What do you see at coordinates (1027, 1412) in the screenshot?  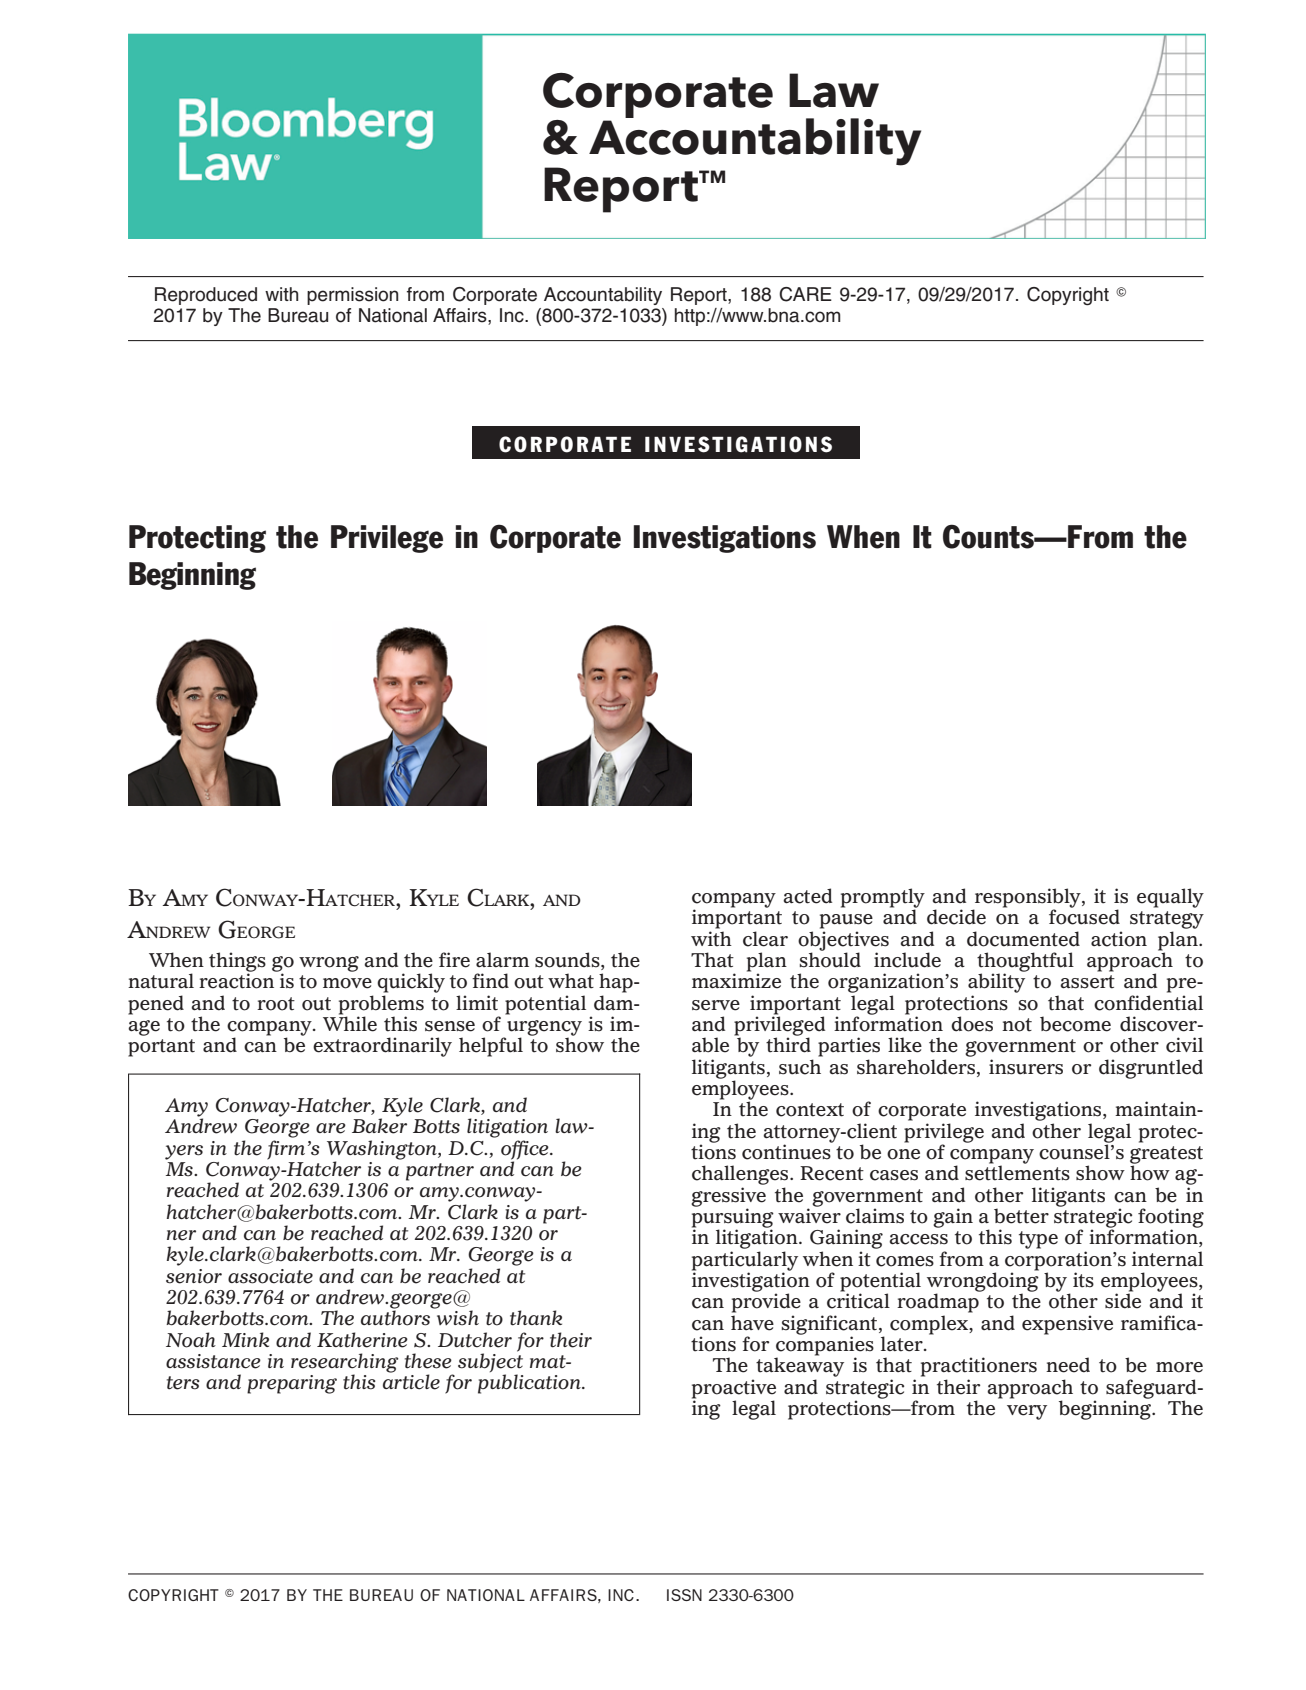 I see `very` at bounding box center [1027, 1412].
